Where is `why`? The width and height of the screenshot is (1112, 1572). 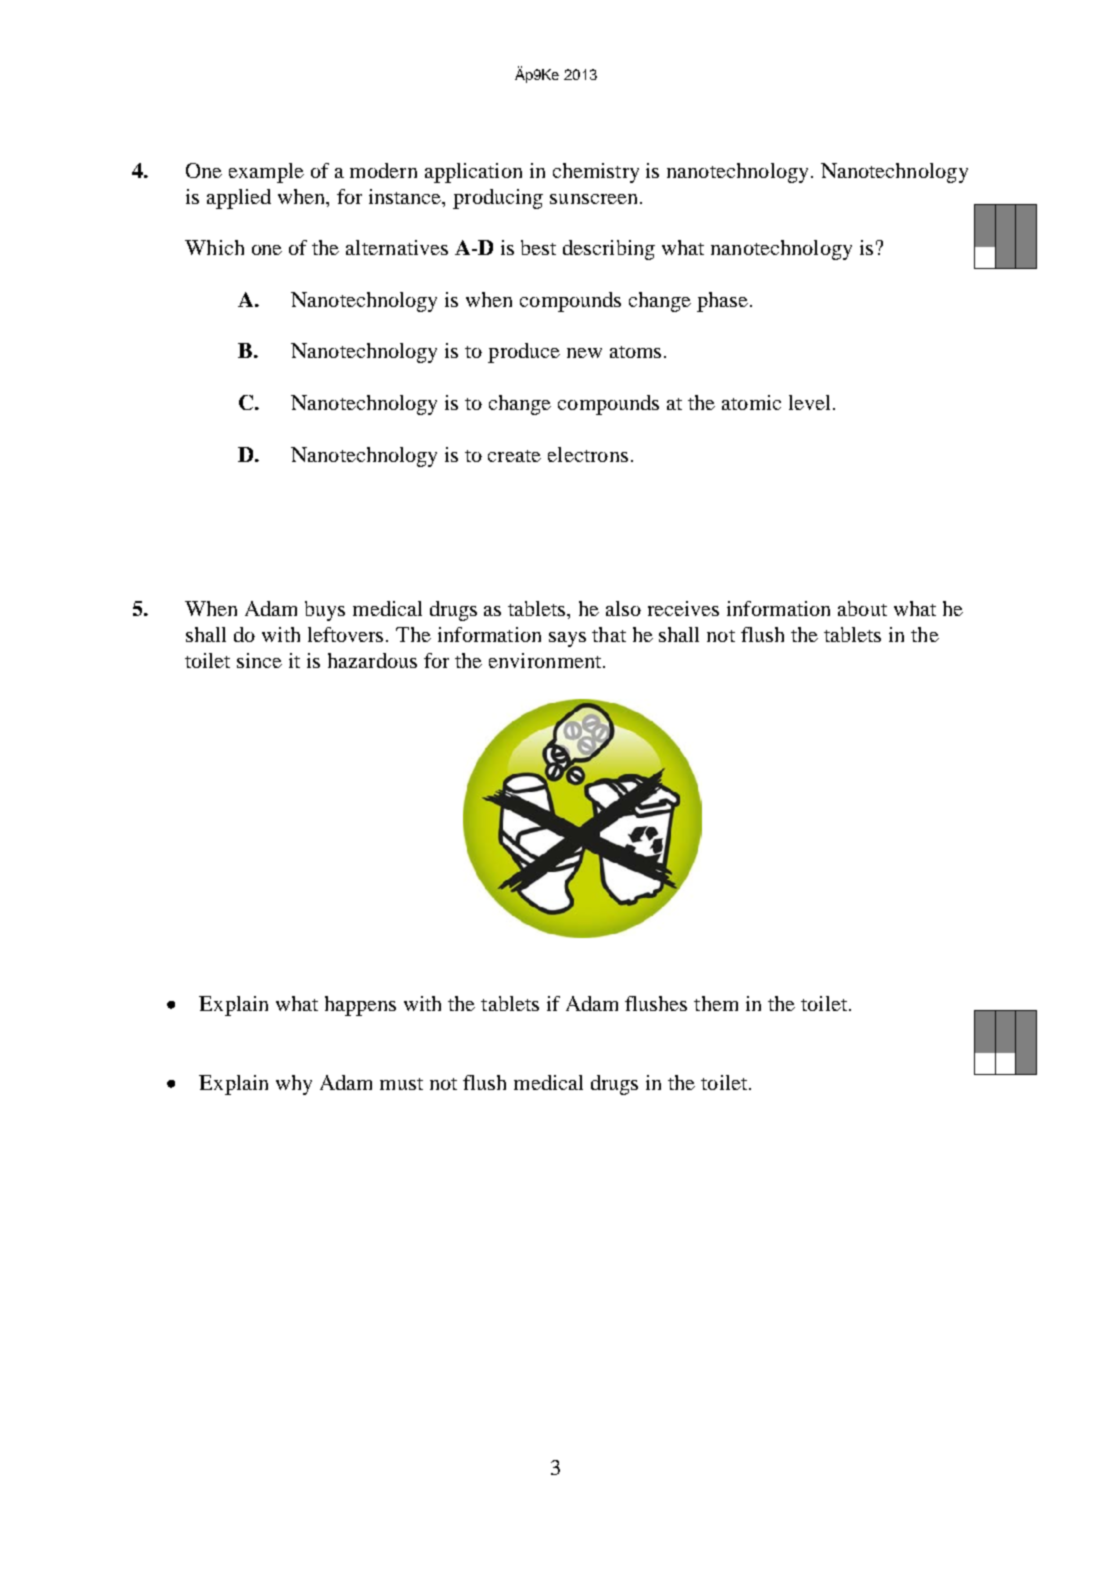 why is located at coordinates (294, 1085).
